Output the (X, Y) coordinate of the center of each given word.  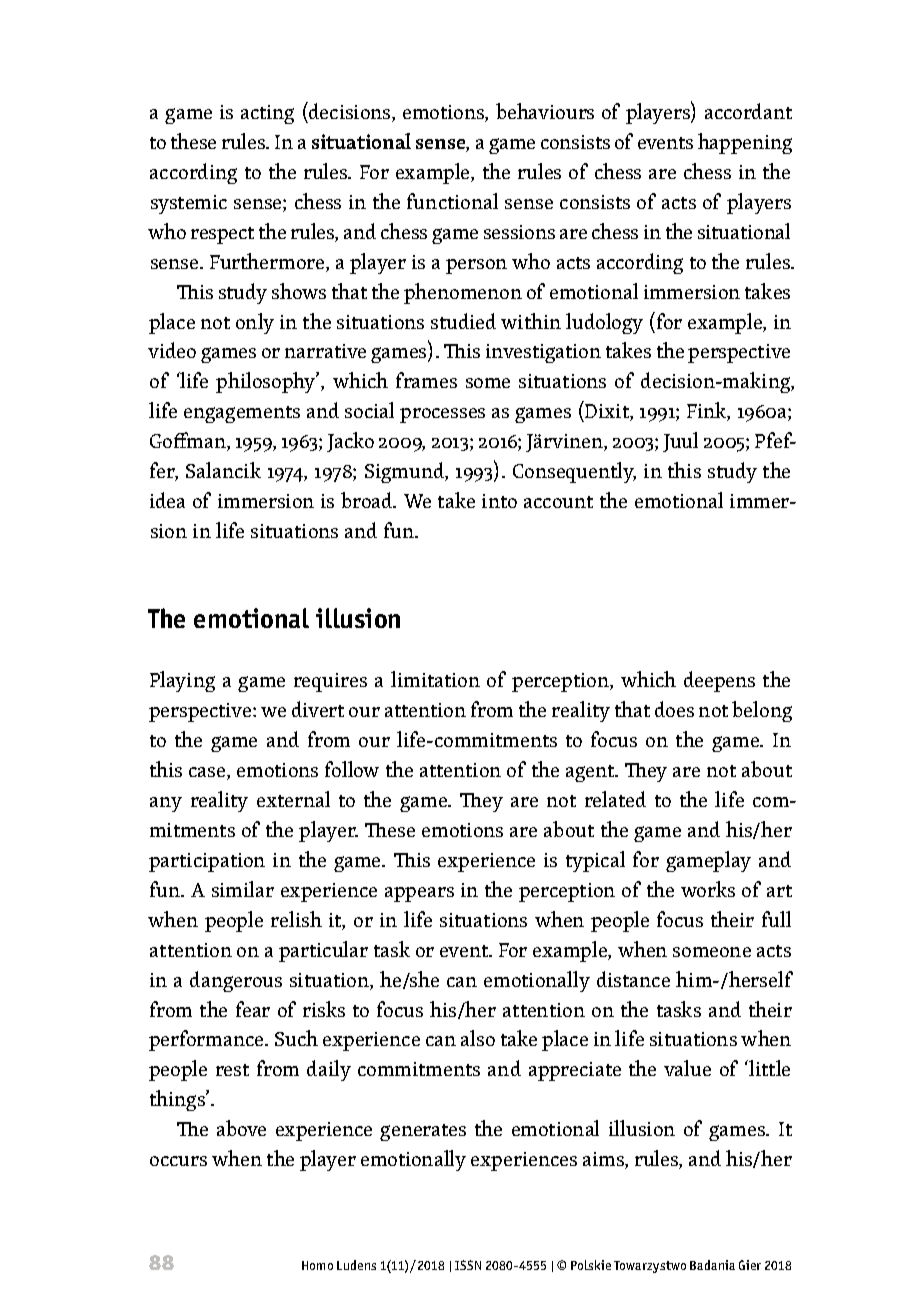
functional (452, 201)
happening (745, 143)
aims (604, 1160)
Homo (317, 1265)
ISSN (468, 1265)
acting (267, 114)
